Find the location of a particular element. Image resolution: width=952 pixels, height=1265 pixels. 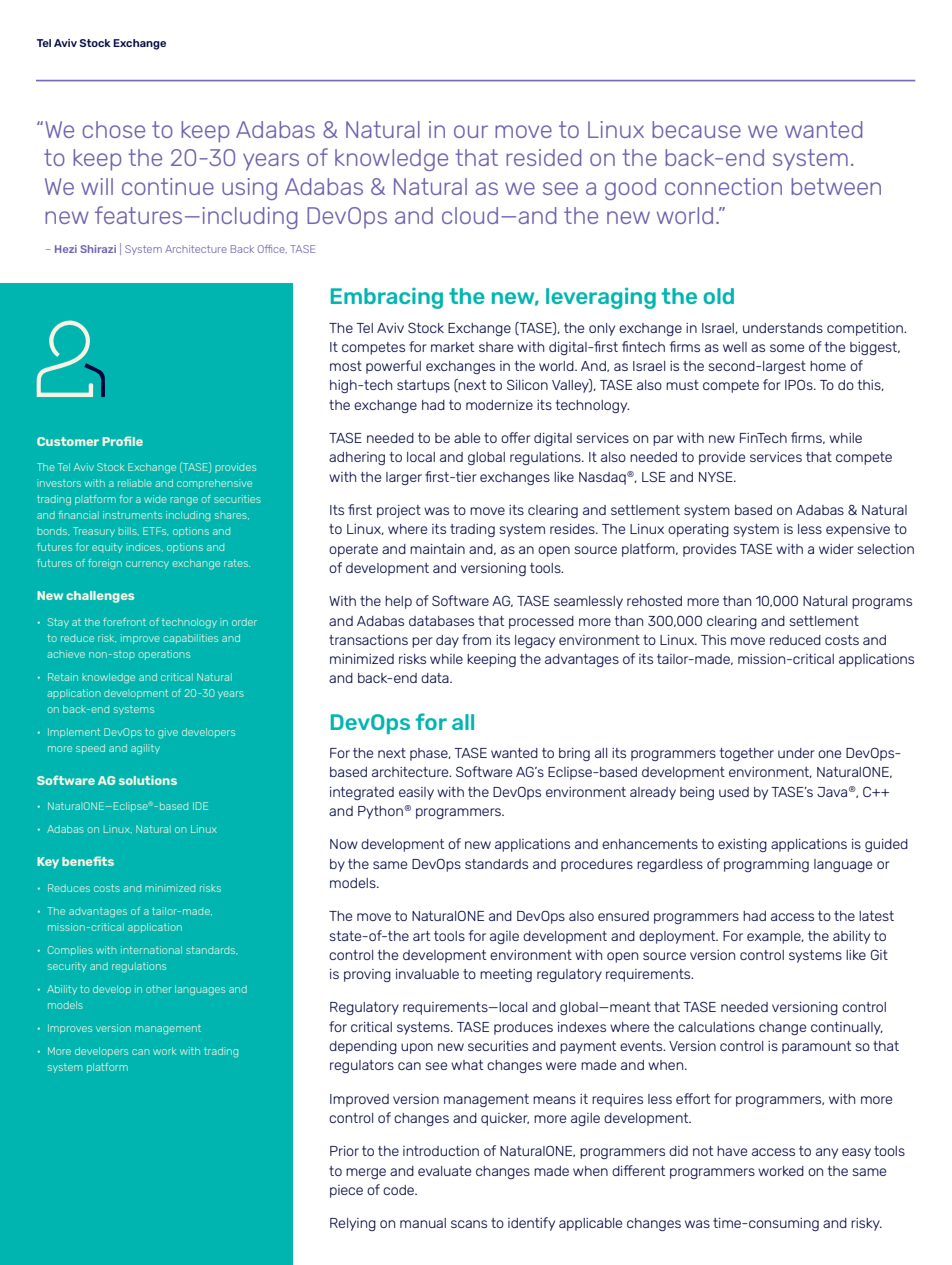

day is located at coordinates (447, 641).
